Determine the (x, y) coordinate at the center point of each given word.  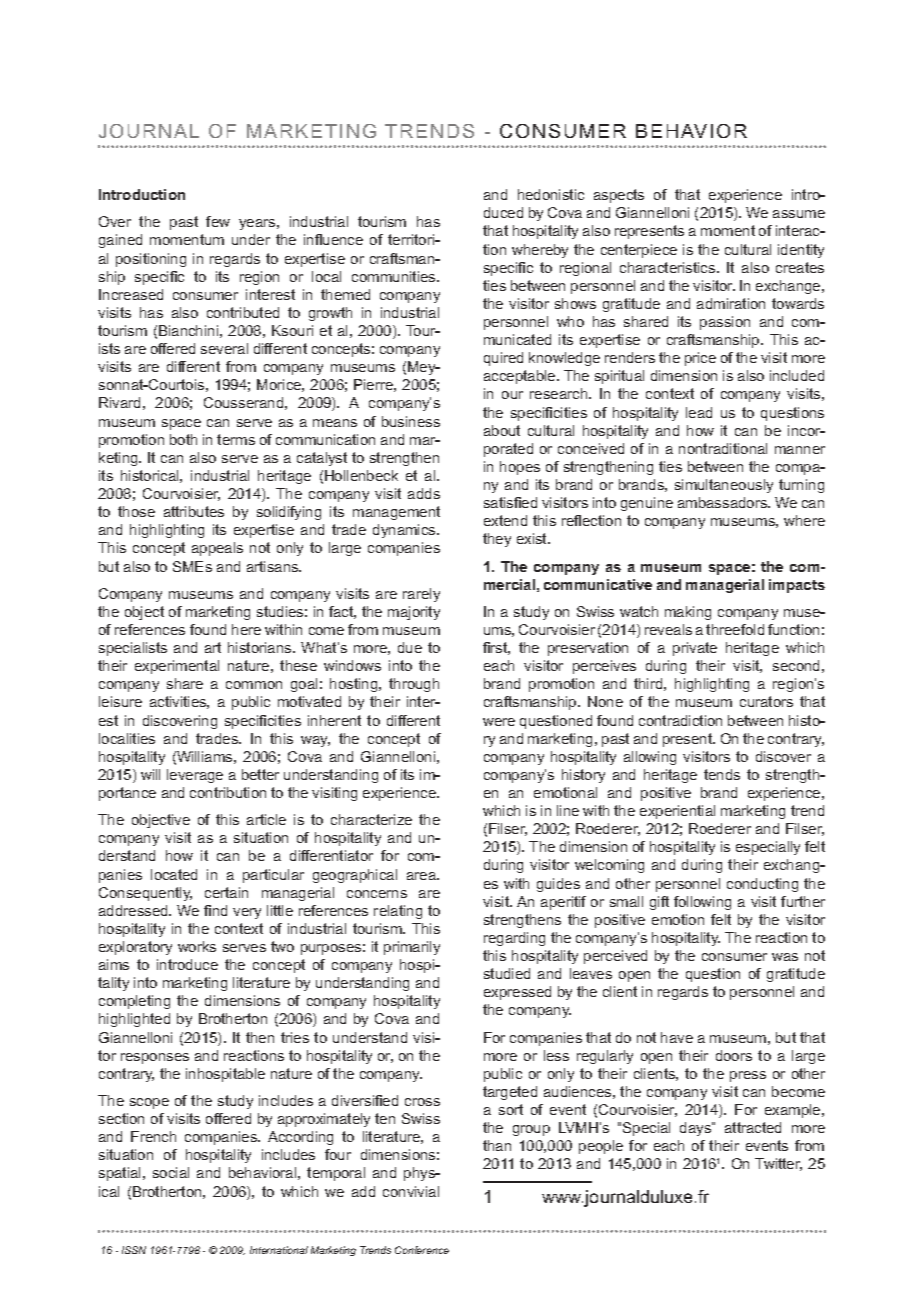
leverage (195, 776)
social (171, 1172)
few (218, 221)
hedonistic (551, 194)
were (499, 722)
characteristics (669, 267)
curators (766, 701)
